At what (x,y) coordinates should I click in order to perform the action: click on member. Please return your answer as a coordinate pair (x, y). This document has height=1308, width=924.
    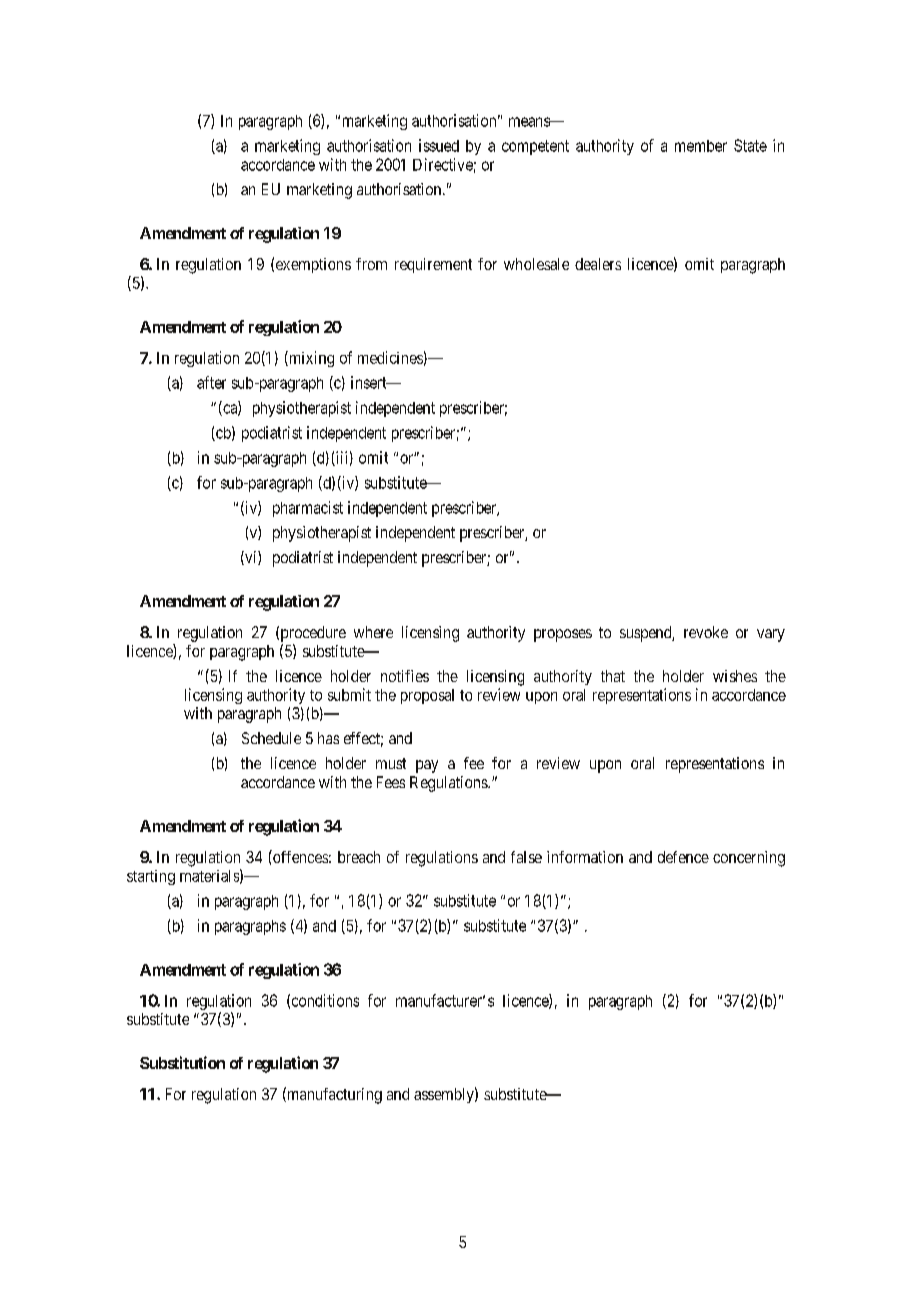
    Looking at the image, I should click on (701, 146).
